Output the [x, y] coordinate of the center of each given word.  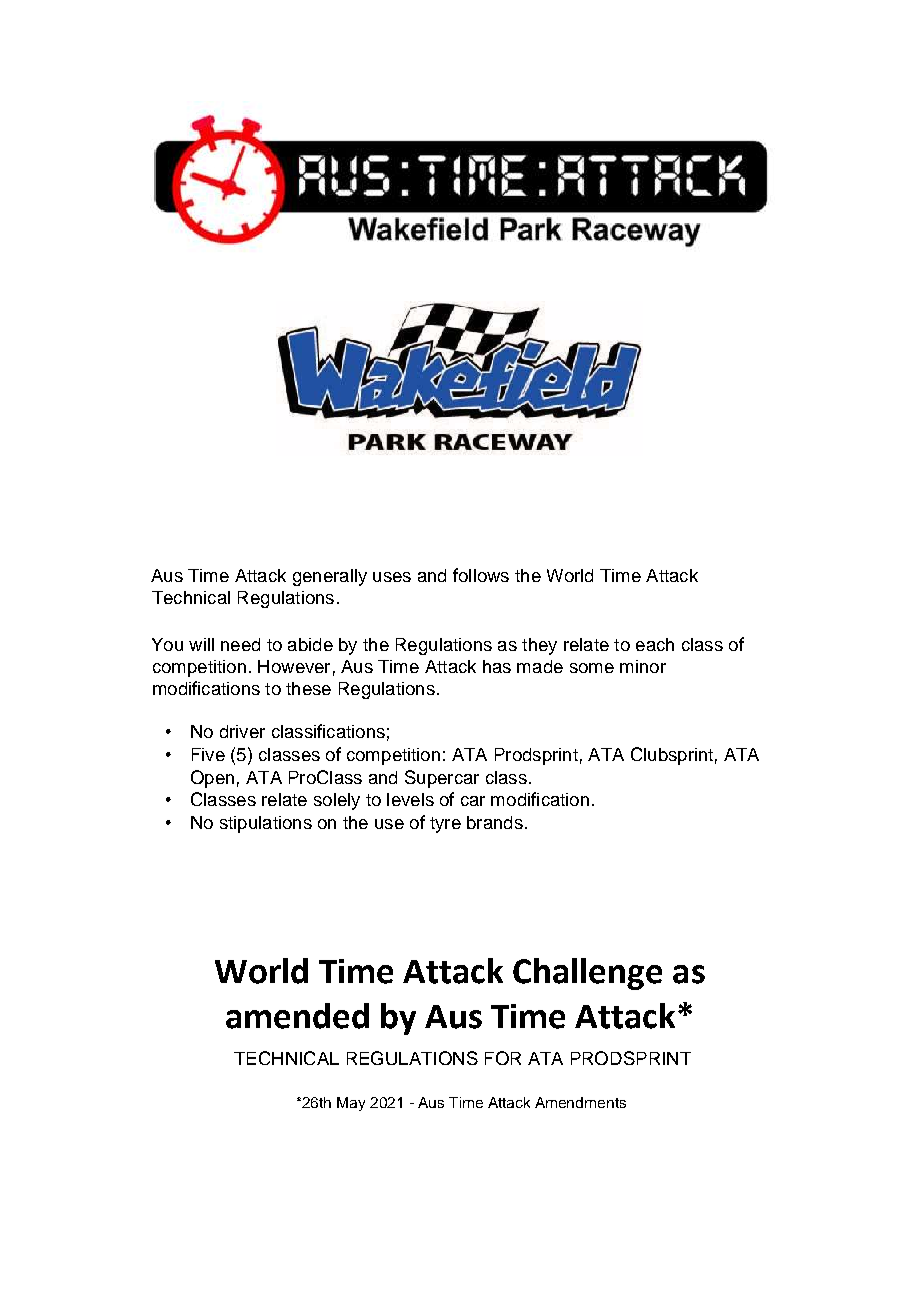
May [351, 1104]
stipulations [266, 824]
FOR [503, 1058]
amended [297, 1016]
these [308, 688]
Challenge [587, 974]
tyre [445, 825]
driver [242, 731]
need [240, 644]
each [655, 644]
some [592, 668]
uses [392, 577]
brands [495, 822]
